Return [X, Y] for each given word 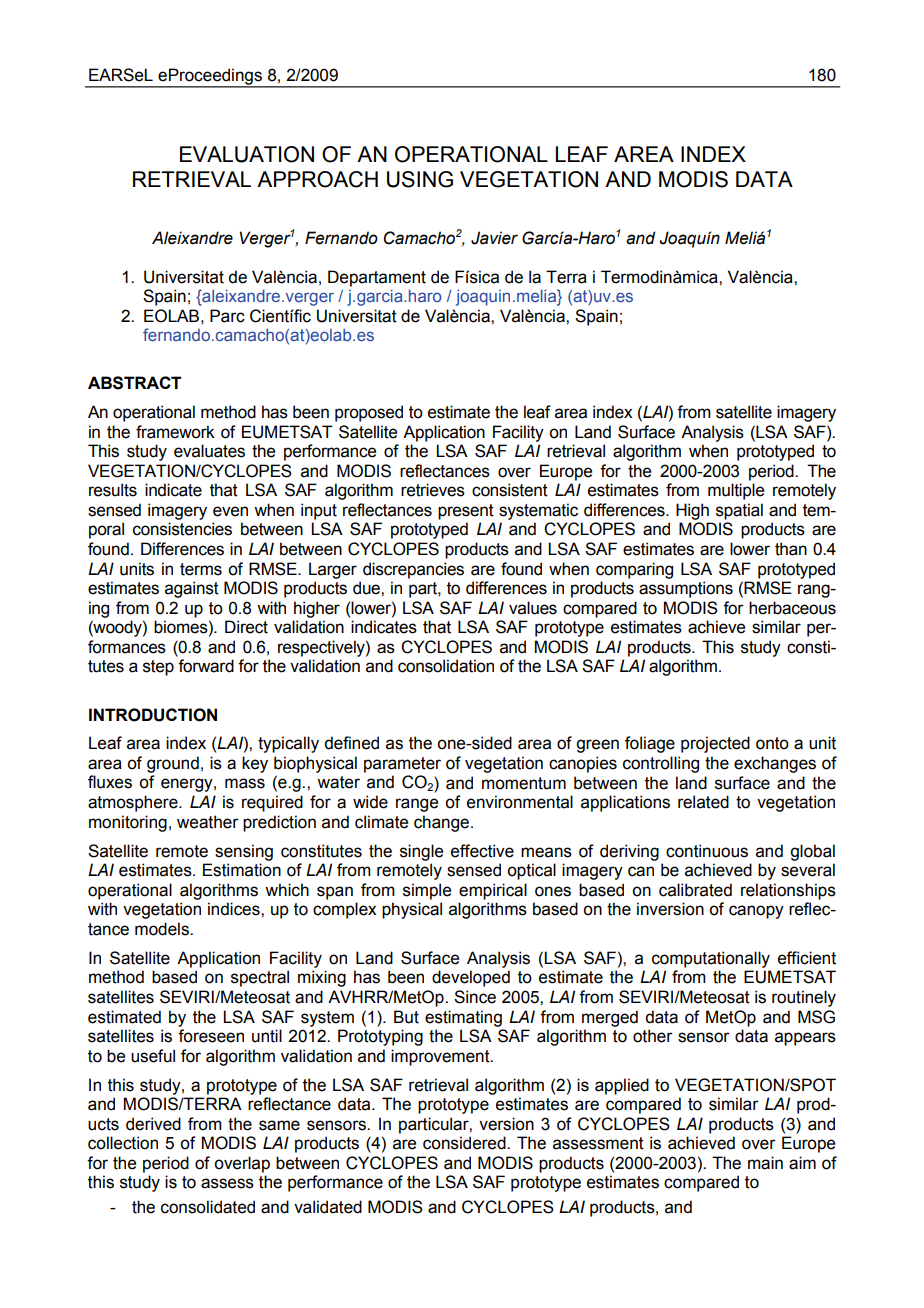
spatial [739, 511]
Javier [494, 238]
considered [465, 1143]
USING [420, 179]
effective [482, 851]
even [230, 511]
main [765, 1163]
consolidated [208, 1207]
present [466, 512]
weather [208, 822]
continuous [707, 851]
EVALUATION [247, 154]
